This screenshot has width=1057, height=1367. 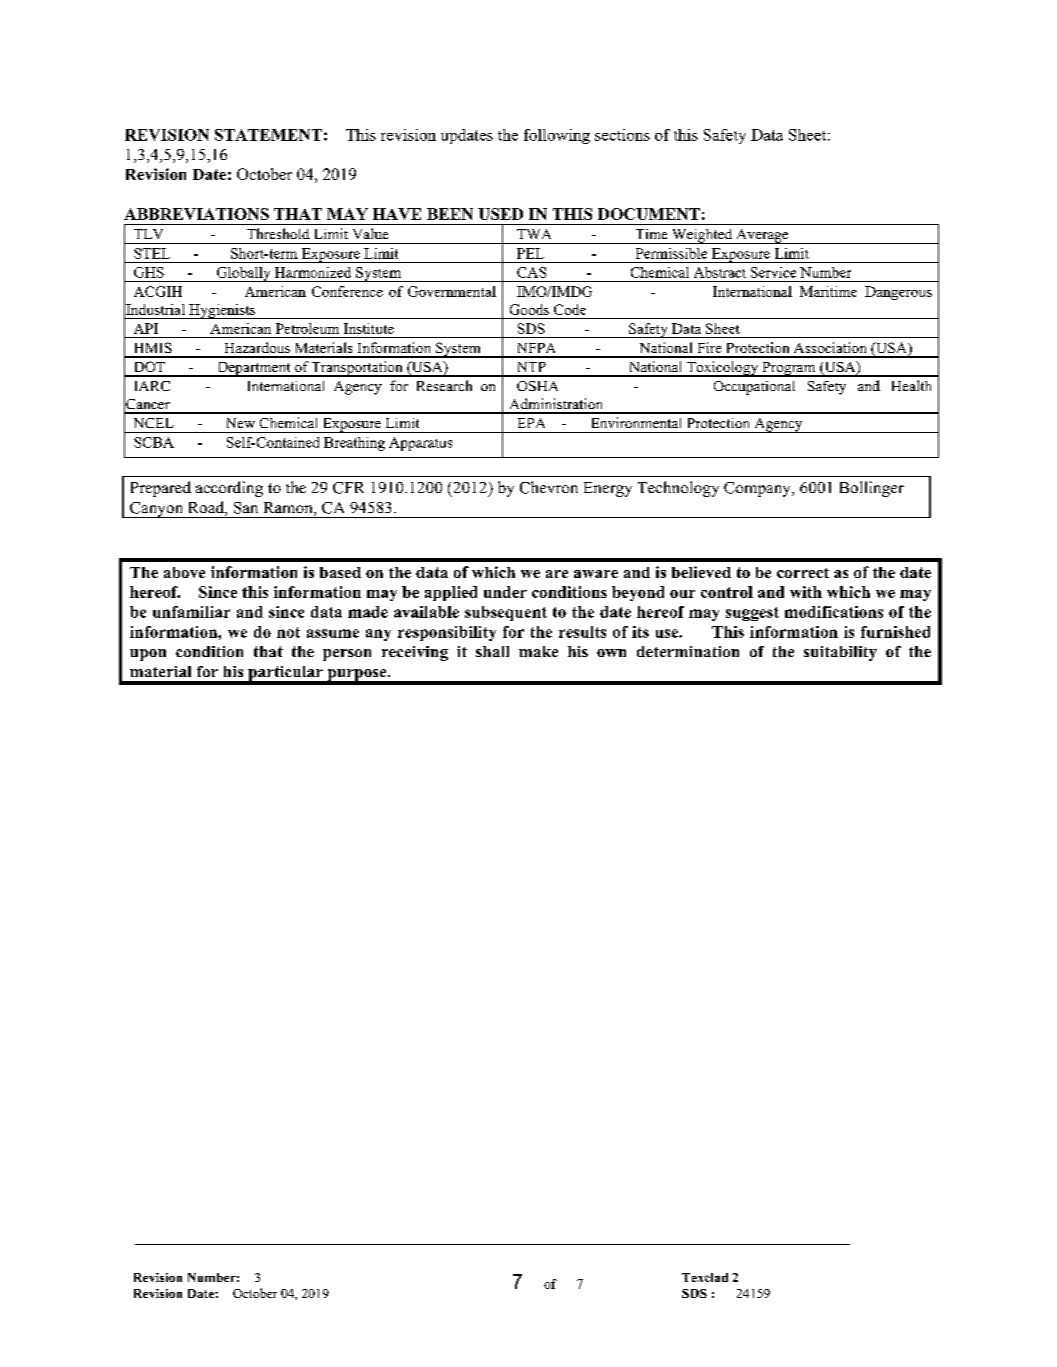 I want to click on Occupational, so click(x=754, y=388).
